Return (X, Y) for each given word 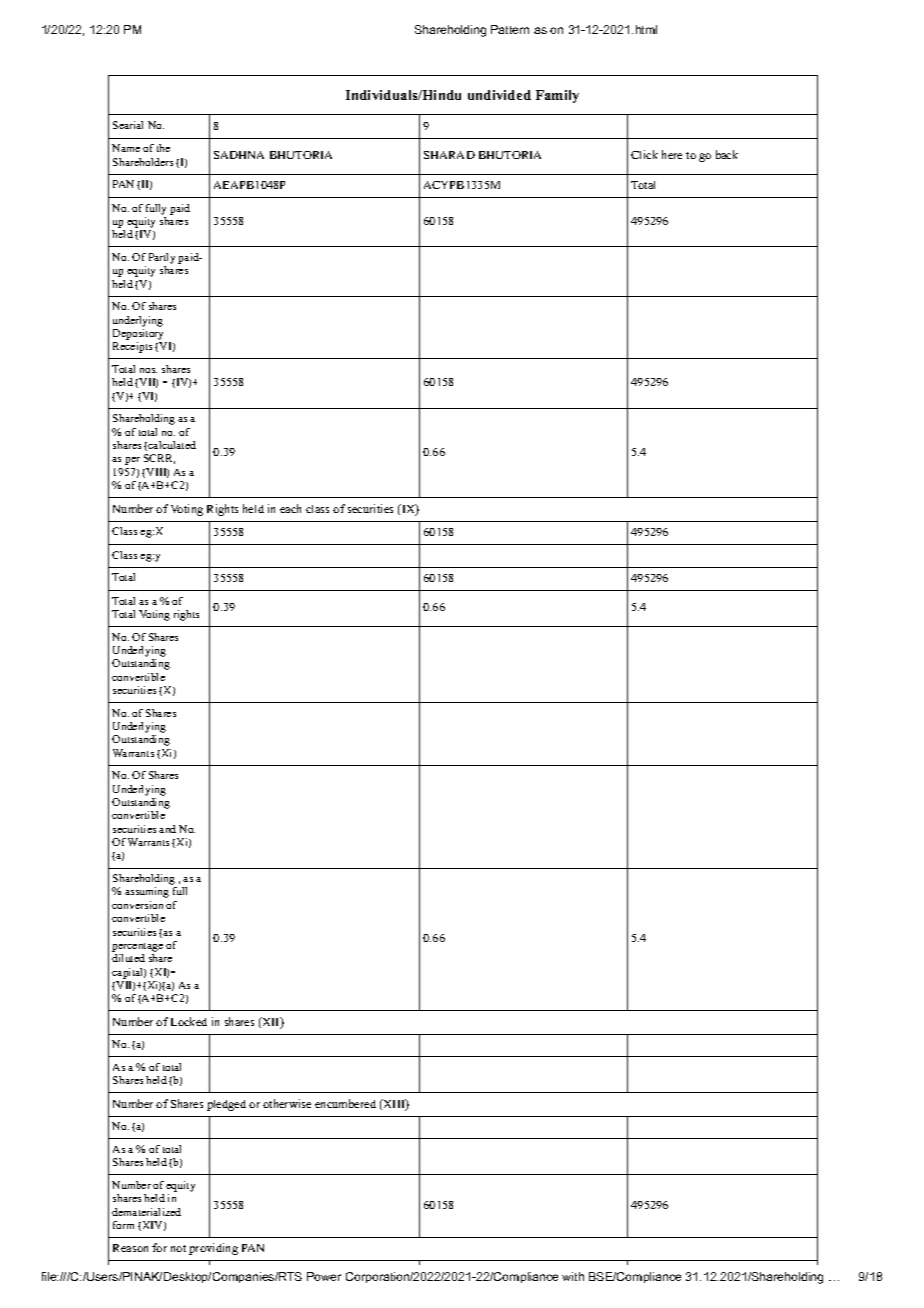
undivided (499, 95)
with (573, 1276)
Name (126, 148)
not (178, 1248)
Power (324, 1276)
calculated (172, 445)
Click (644, 154)
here (672, 154)
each (290, 508)
